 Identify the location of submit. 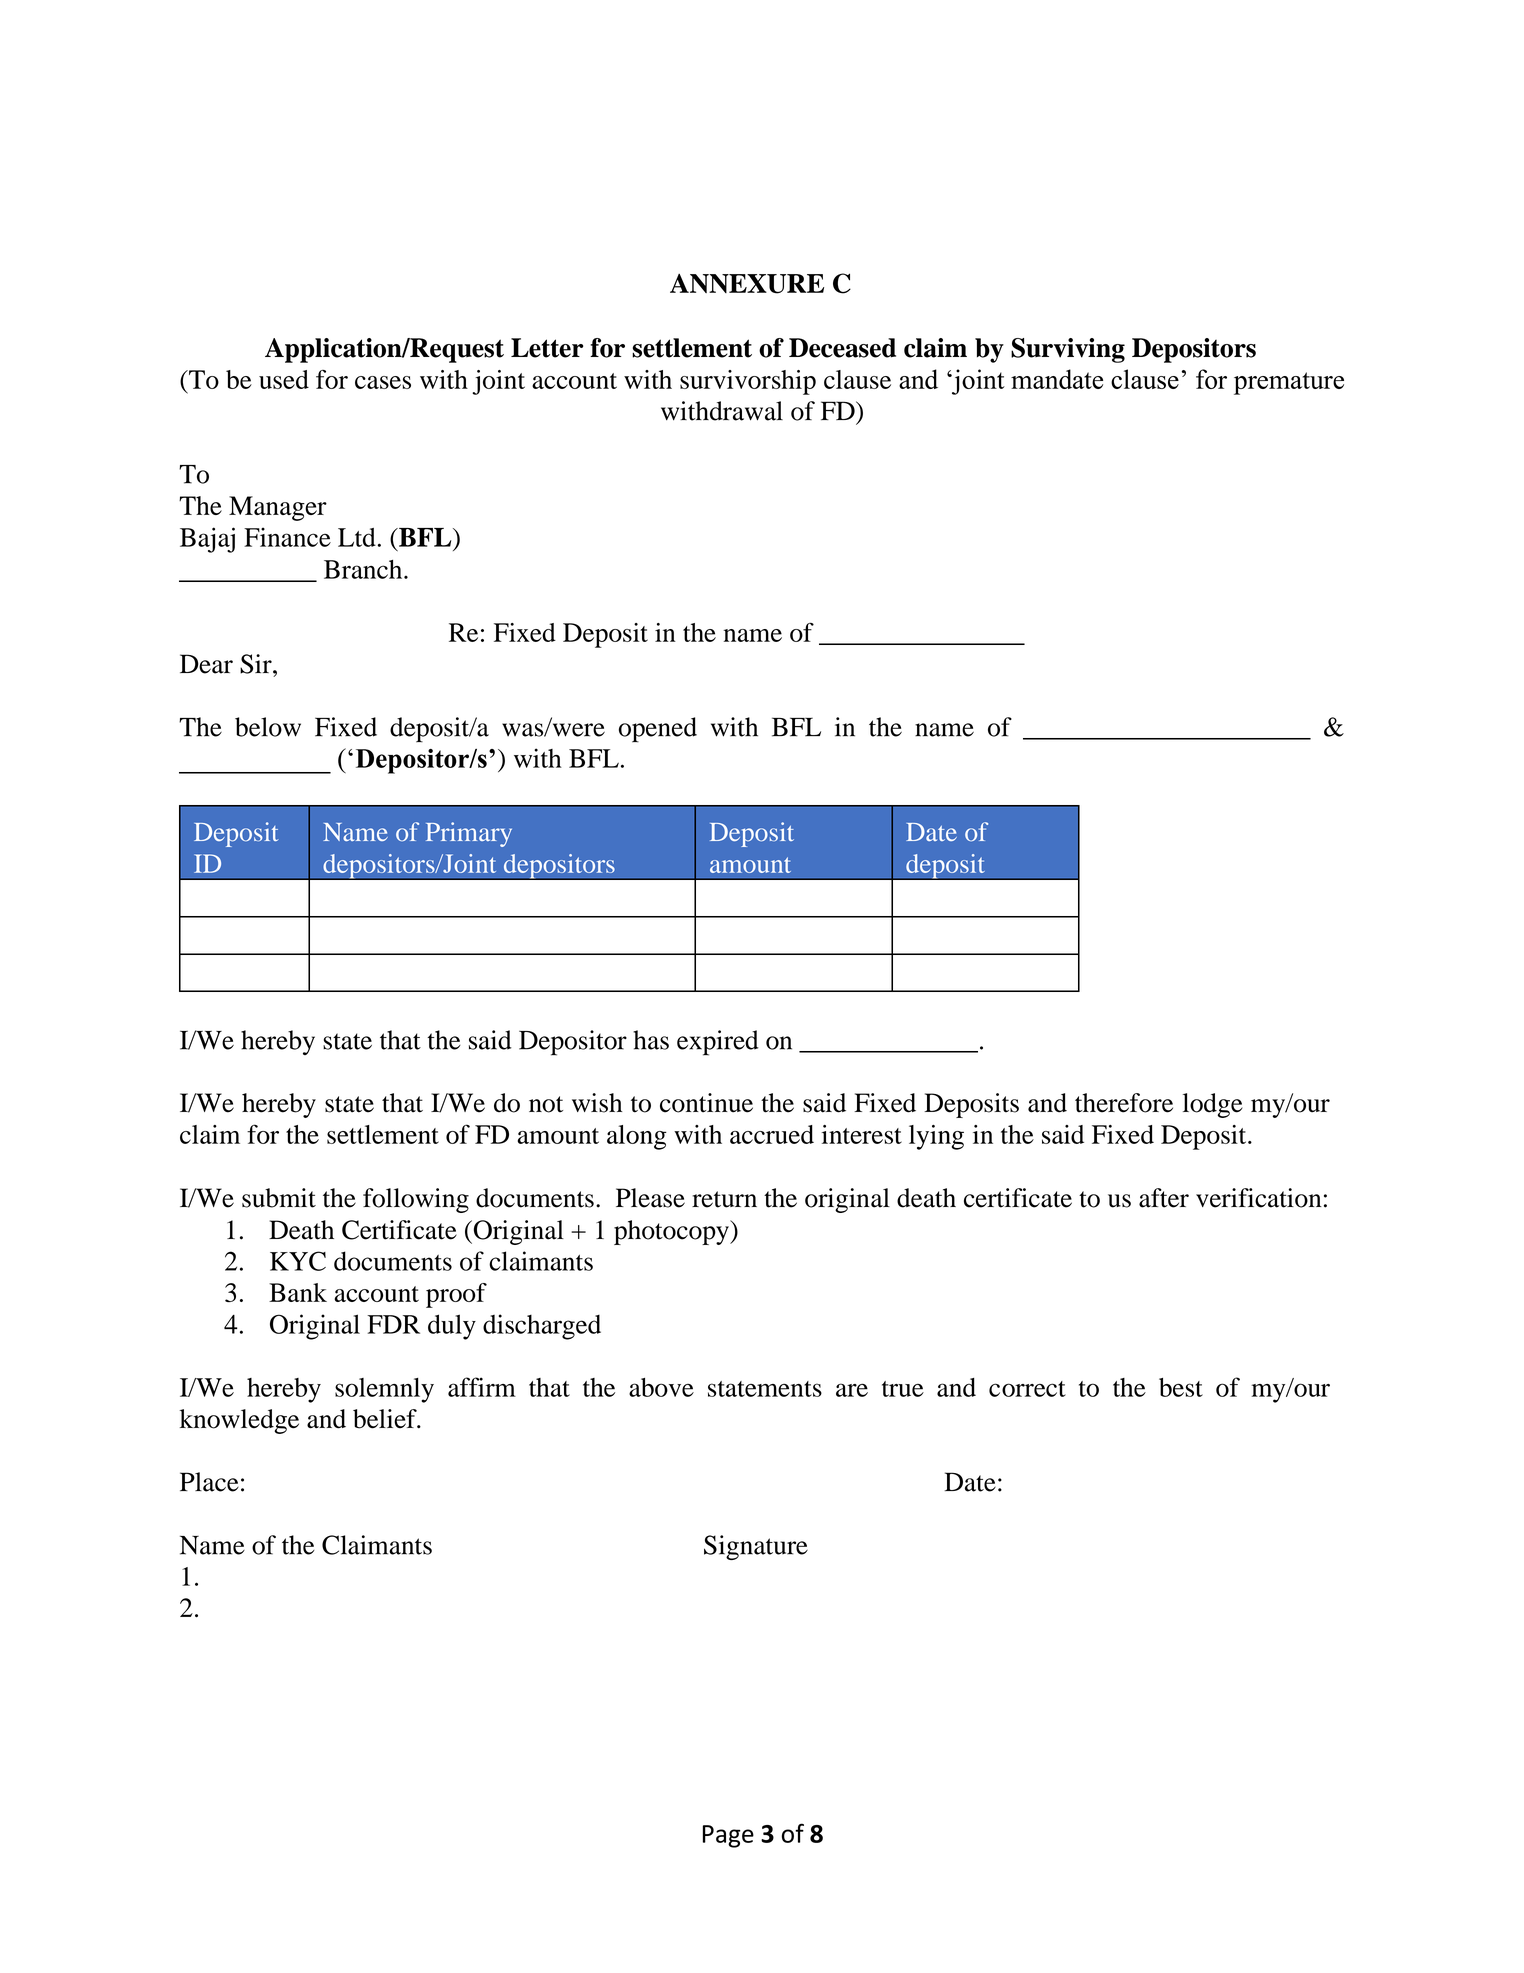
(279, 1198).
